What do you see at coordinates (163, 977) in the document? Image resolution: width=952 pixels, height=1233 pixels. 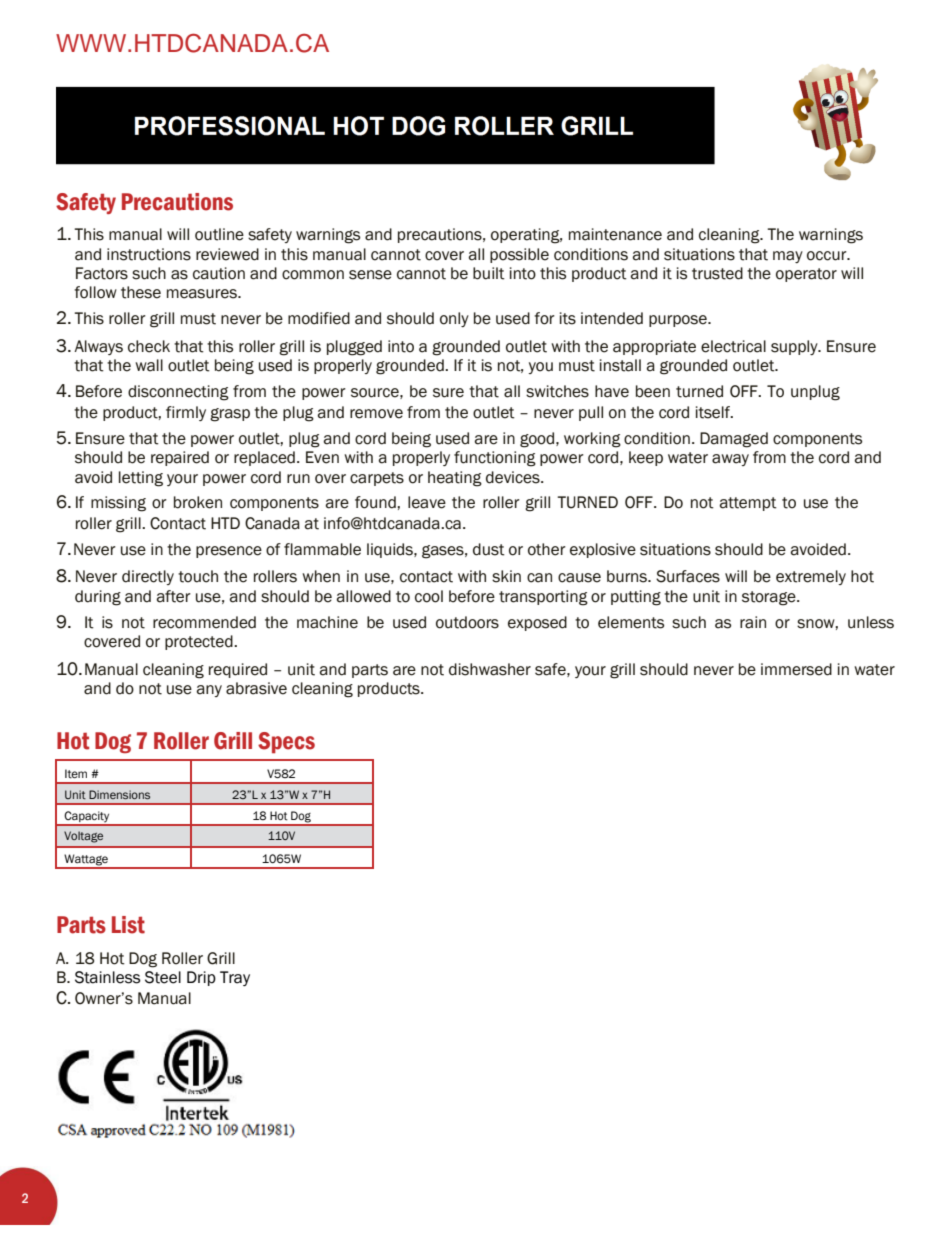 I see `Steel` at bounding box center [163, 977].
